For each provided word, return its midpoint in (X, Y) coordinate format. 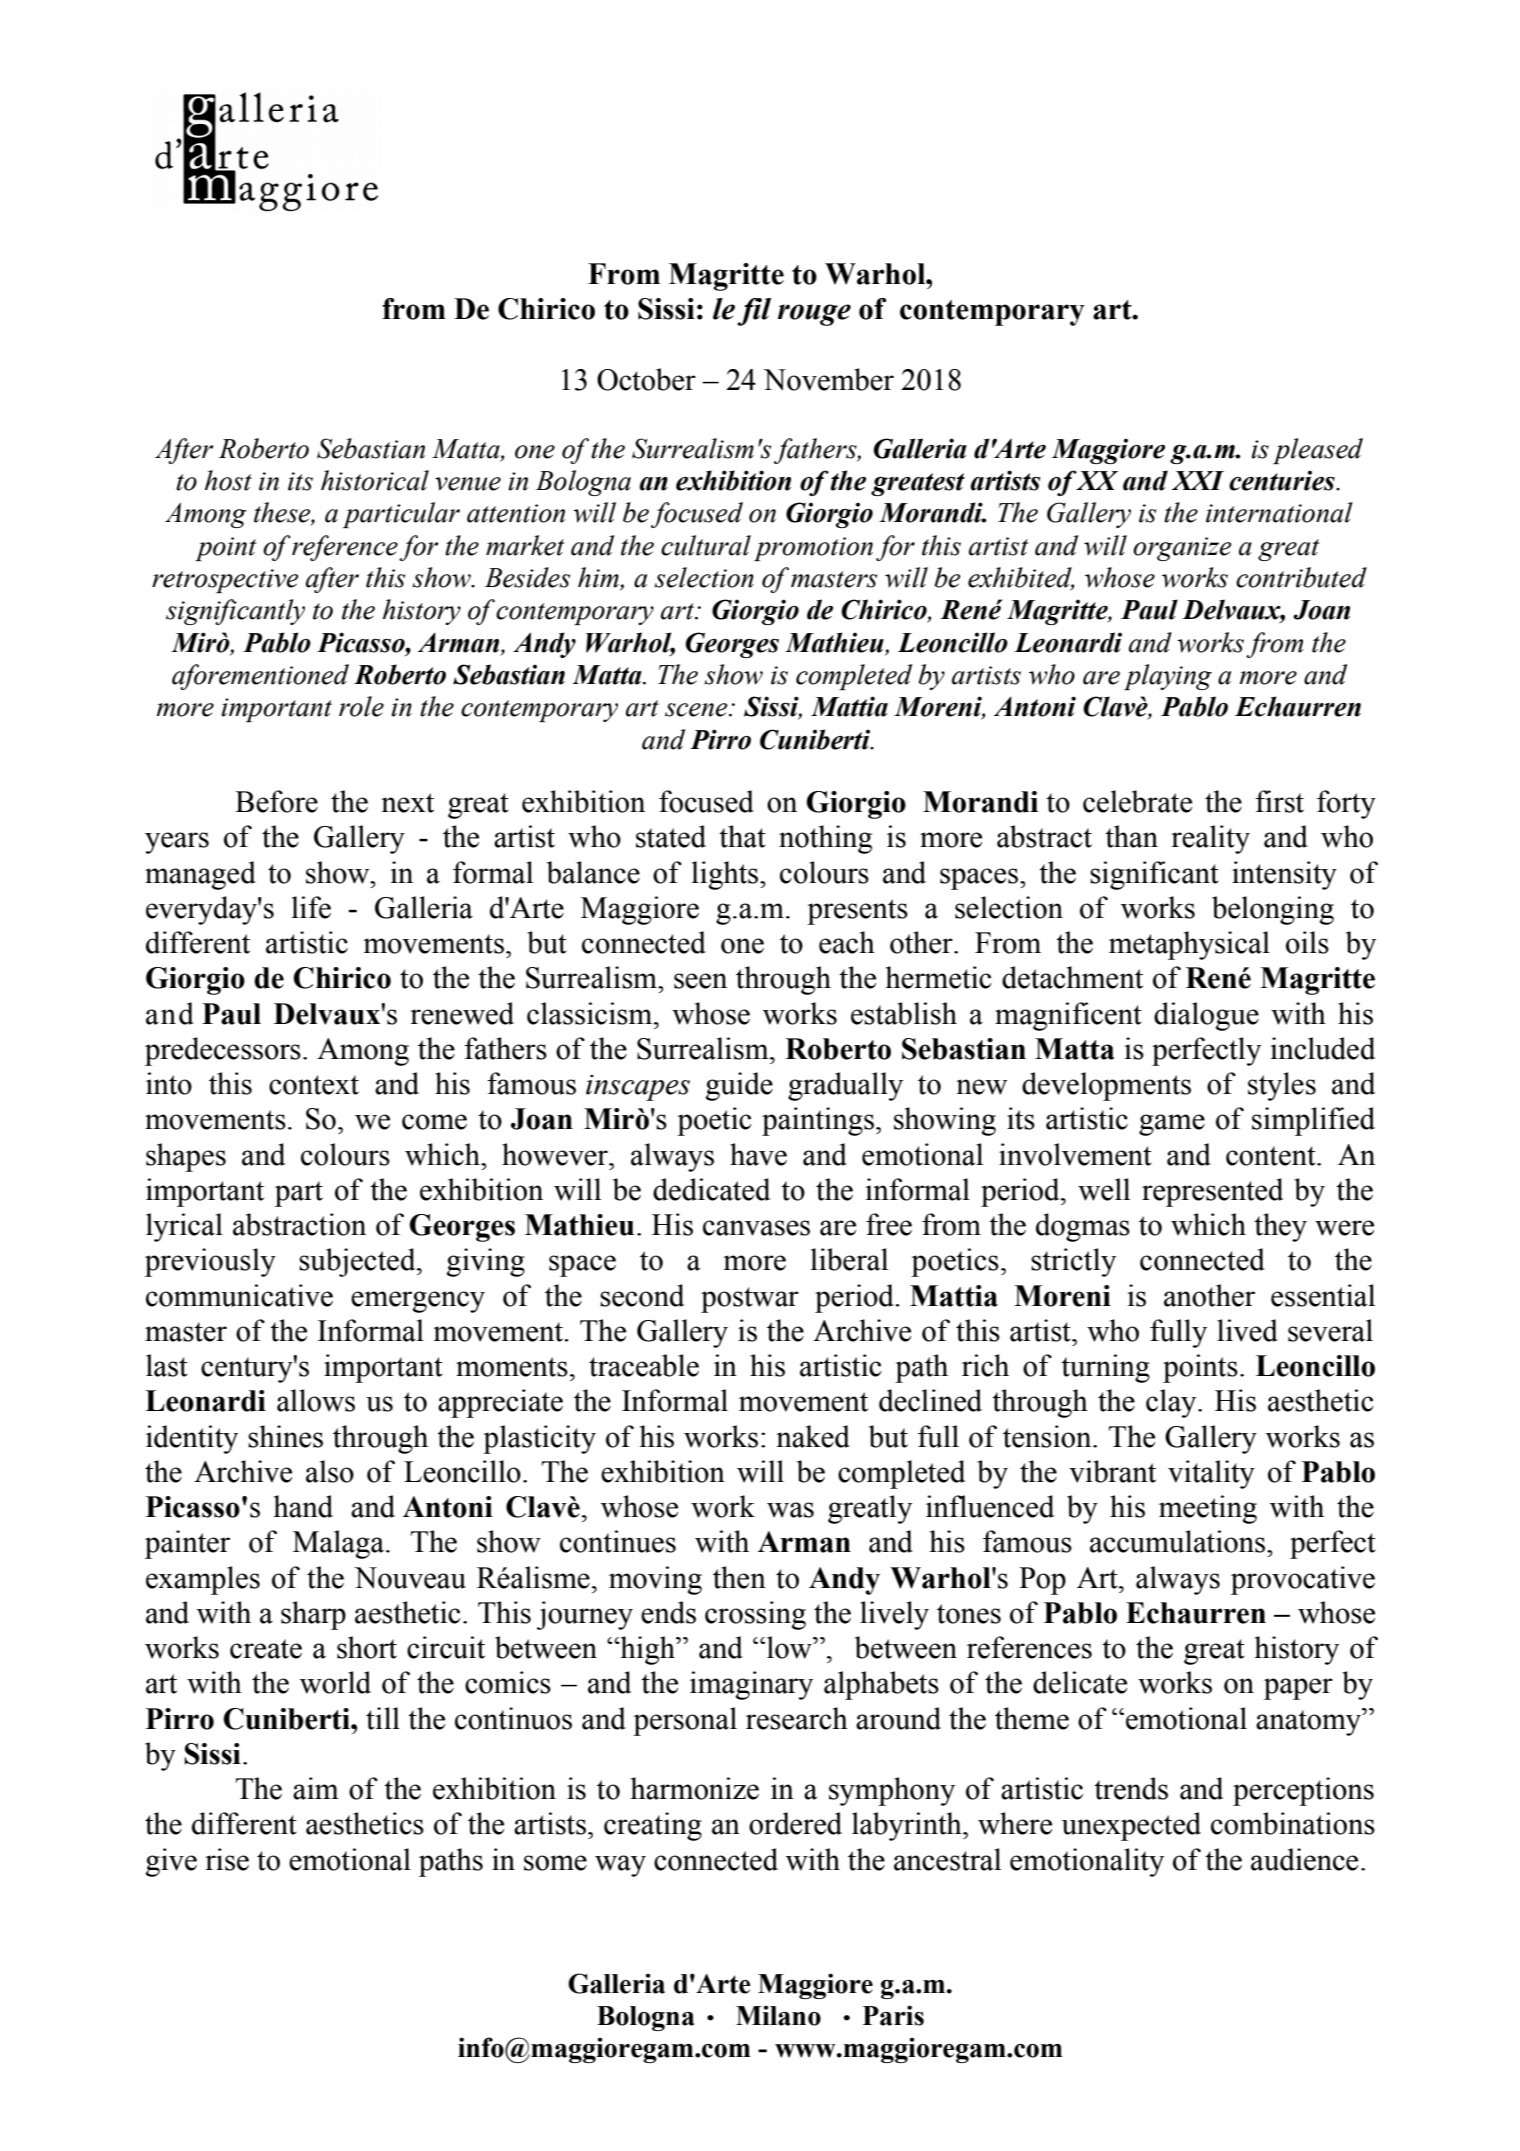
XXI (1198, 480)
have (758, 1154)
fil (754, 312)
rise (227, 1859)
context (314, 1085)
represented (1212, 1192)
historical (375, 480)
